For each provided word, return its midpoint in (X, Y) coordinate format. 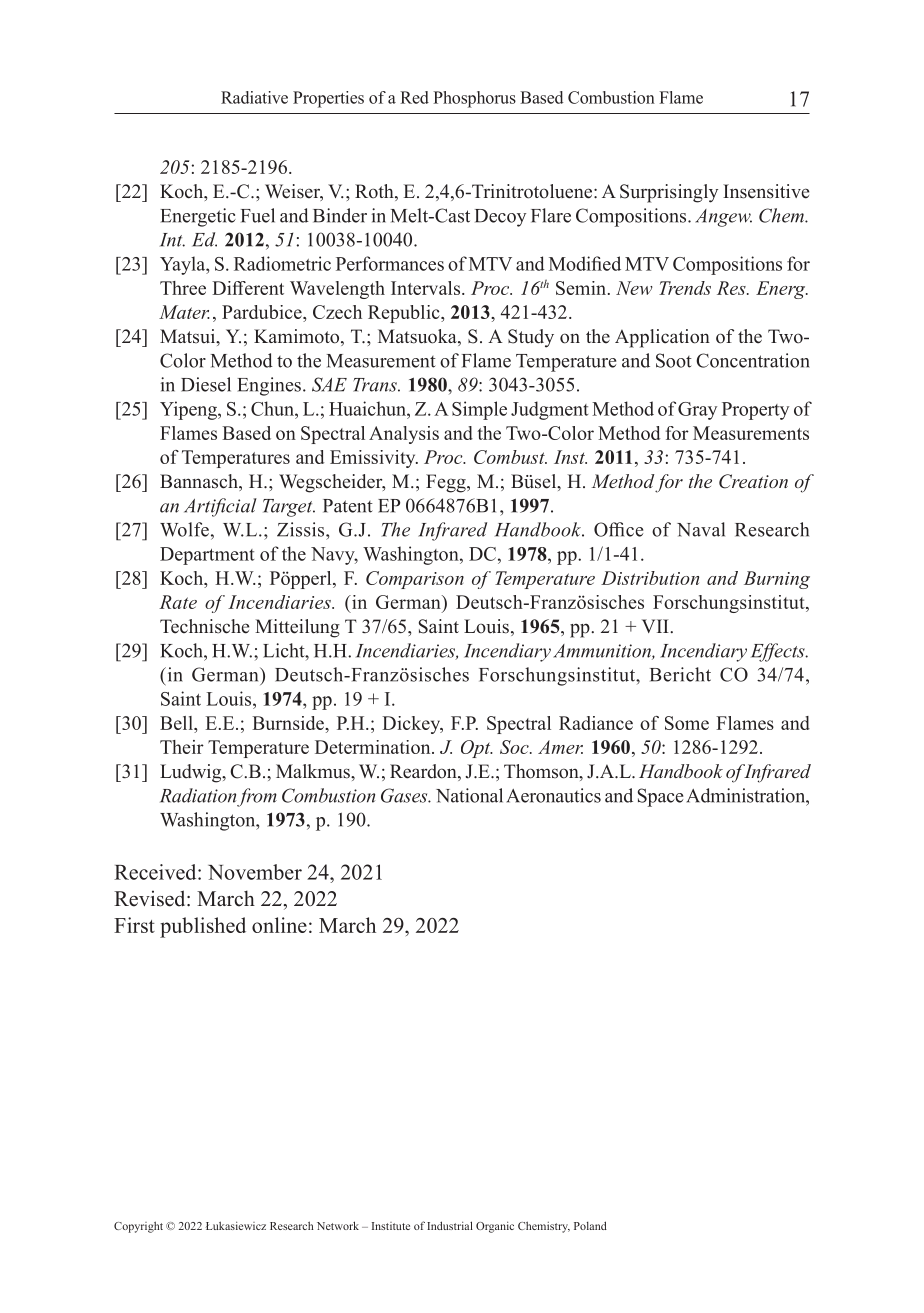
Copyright (138, 1227)
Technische (204, 626)
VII (656, 626)
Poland (590, 1225)
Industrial (450, 1225)
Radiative (254, 97)
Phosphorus (474, 99)
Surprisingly (669, 193)
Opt (477, 749)
